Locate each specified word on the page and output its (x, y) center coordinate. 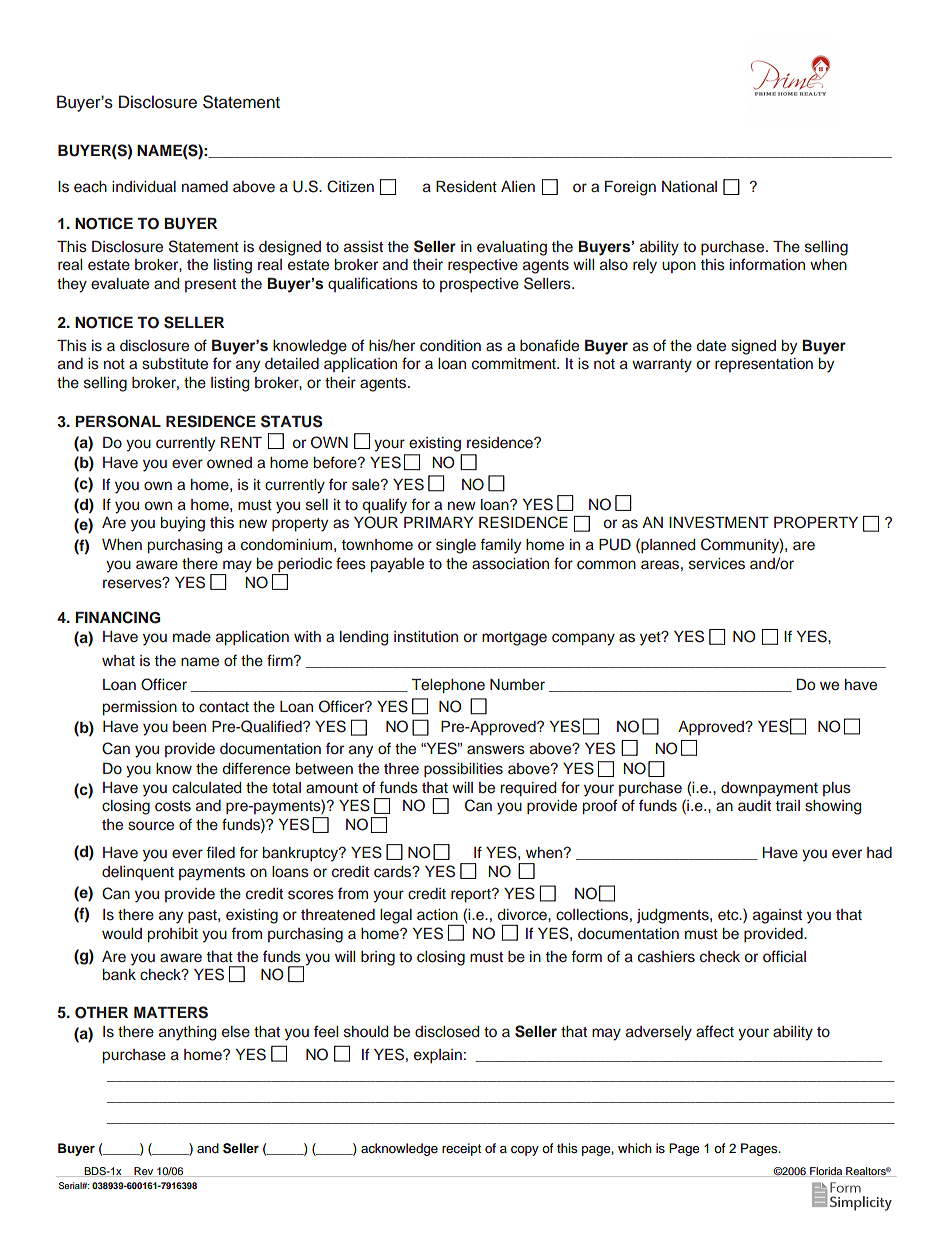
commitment (515, 364)
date (711, 346)
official (784, 956)
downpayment (769, 789)
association (510, 564)
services (717, 564)
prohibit (173, 935)
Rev (144, 1172)
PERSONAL (118, 421)
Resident (466, 187)
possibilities (463, 770)
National (689, 186)
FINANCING (117, 617)
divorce (523, 915)
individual (144, 187)
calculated (206, 788)
